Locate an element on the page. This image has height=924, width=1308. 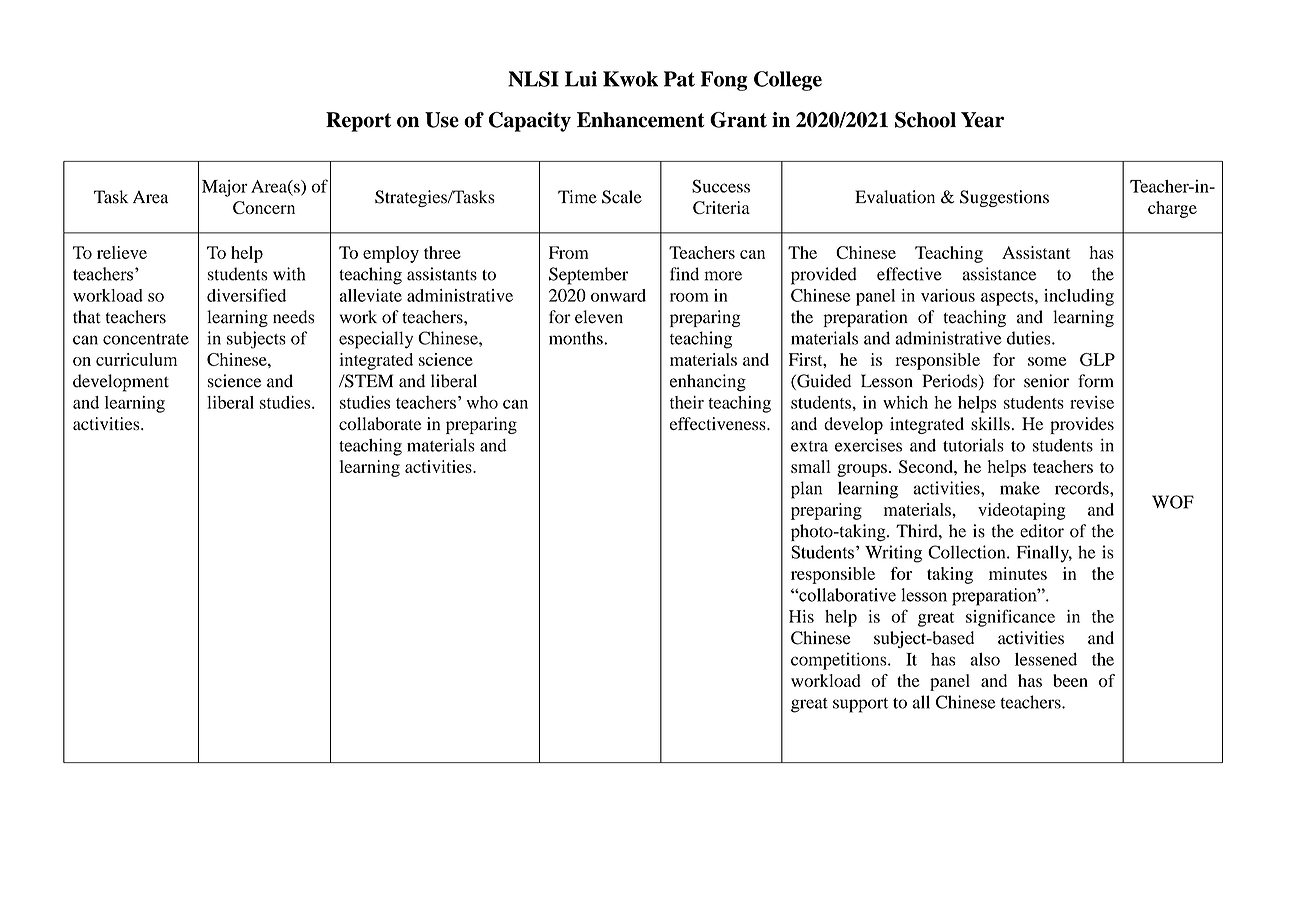
their is located at coordinates (687, 402).
